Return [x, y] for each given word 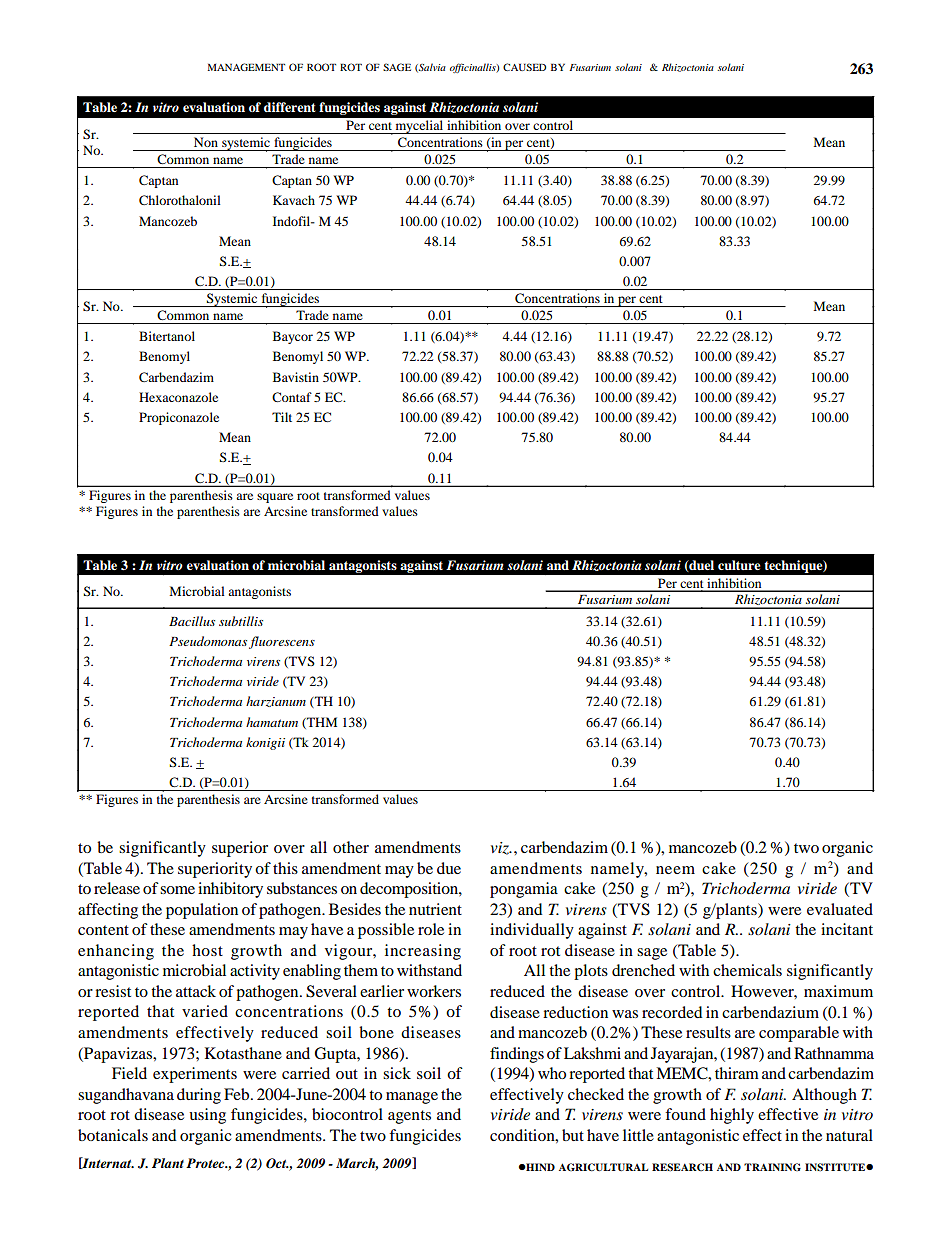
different [290, 107]
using [207, 1116]
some [177, 890]
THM [321, 723]
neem [675, 870]
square [275, 498]
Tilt [282, 417]
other [351, 847]
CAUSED [524, 67]
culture [739, 565]
